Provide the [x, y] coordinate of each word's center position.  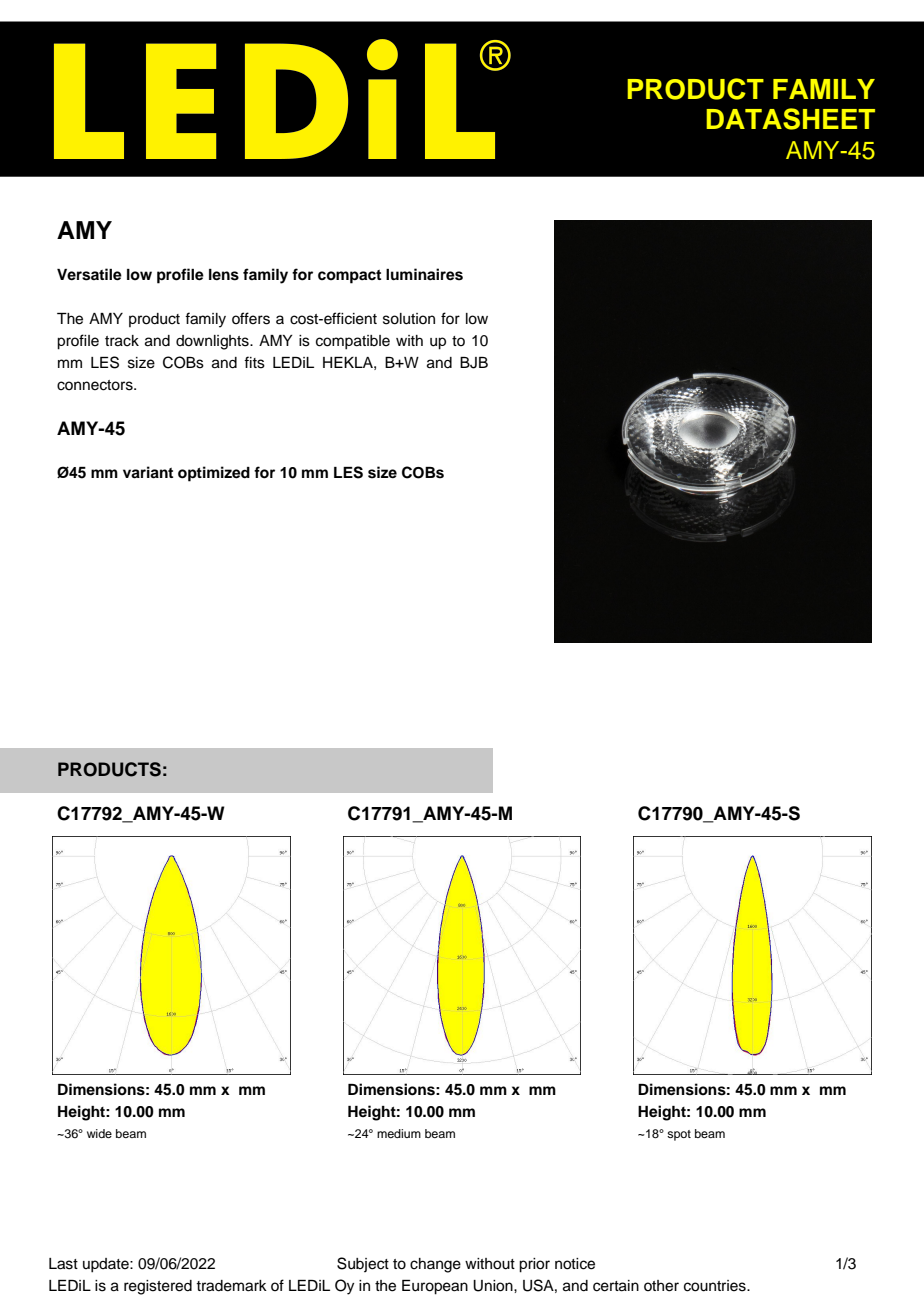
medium [399, 1133]
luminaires [424, 274]
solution [409, 319]
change [435, 1265]
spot [679, 1135]
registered [158, 1287]
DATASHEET [790, 119]
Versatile [89, 274]
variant [148, 472]
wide [99, 1133]
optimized [214, 474]
